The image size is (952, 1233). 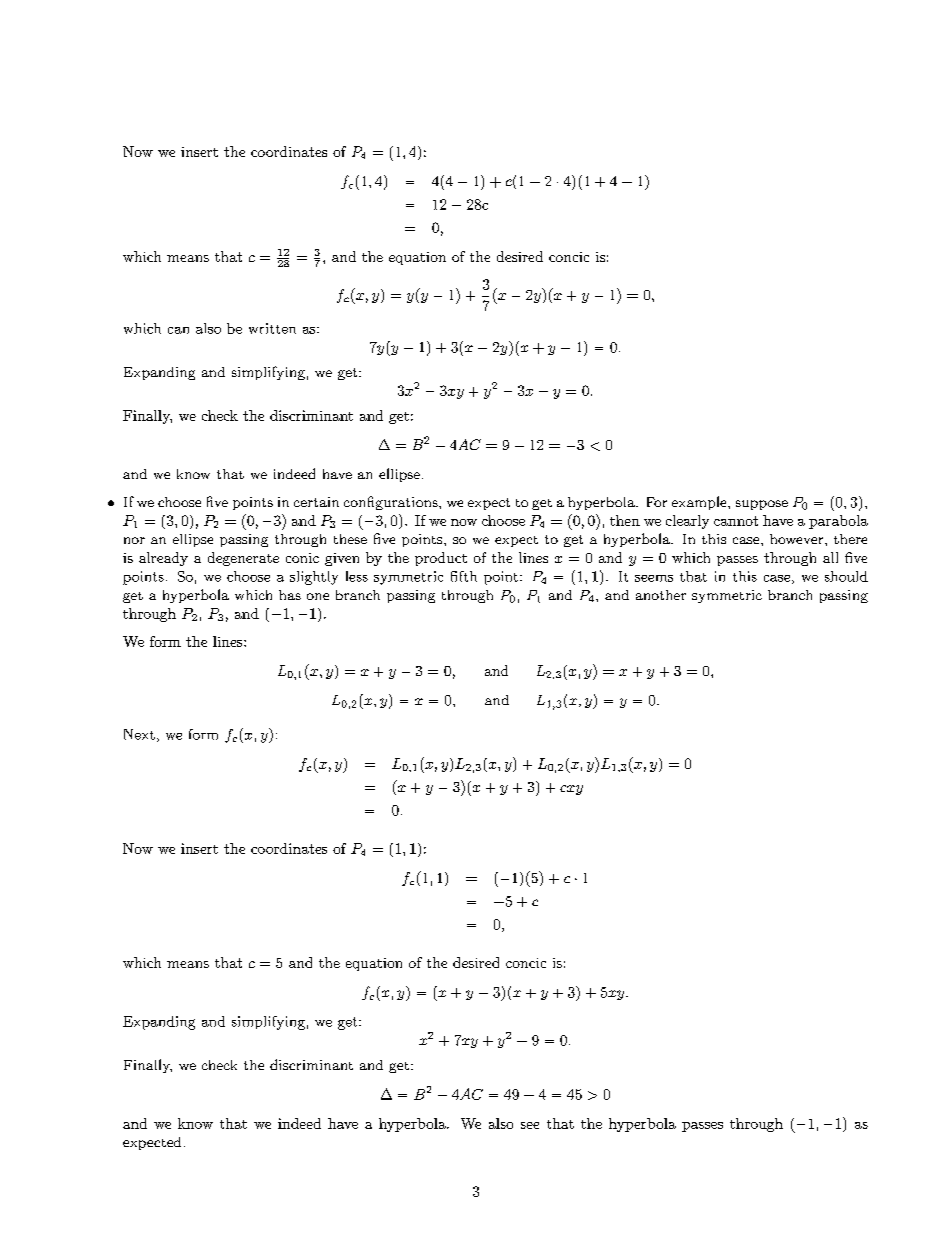 What do you see at coordinates (441, 559) in the document?
I see `product` at bounding box center [441, 559].
